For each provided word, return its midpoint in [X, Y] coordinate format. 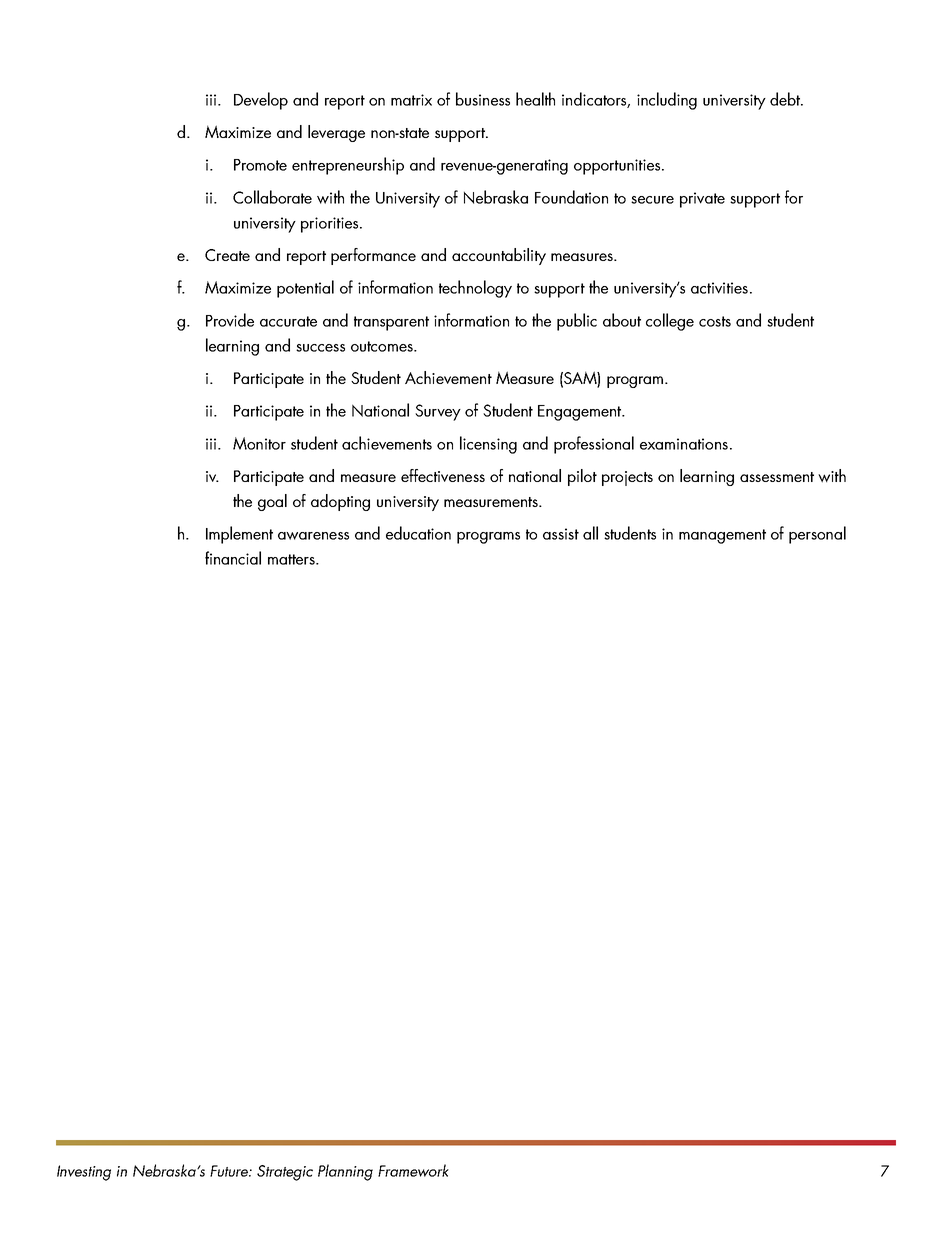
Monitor [259, 443]
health [535, 99]
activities [719, 288]
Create [227, 255]
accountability [499, 256]
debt [786, 99]
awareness [313, 536]
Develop [261, 101]
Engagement [580, 413]
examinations [684, 444]
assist [561, 534]
